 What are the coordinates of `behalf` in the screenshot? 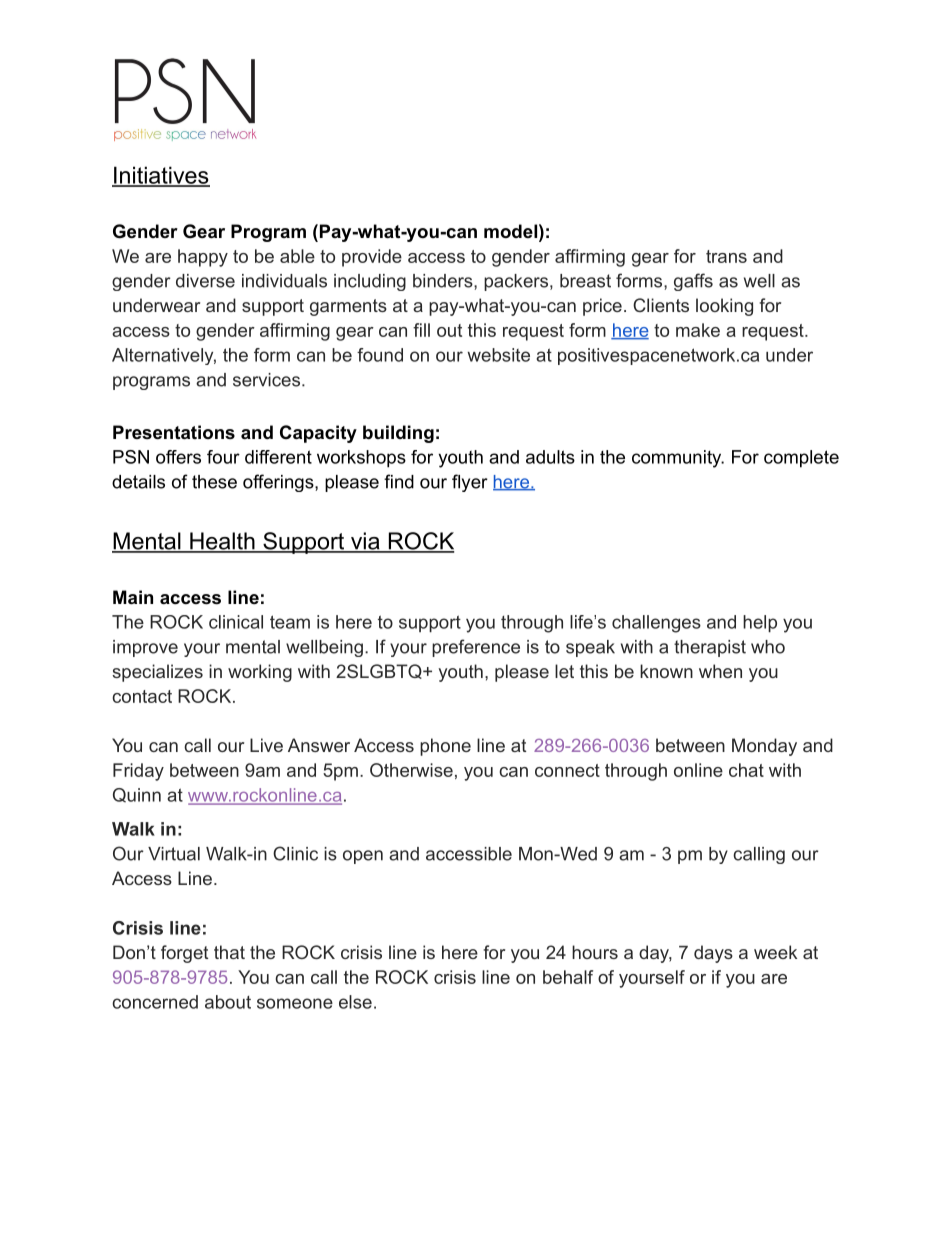 It's located at (568, 977).
